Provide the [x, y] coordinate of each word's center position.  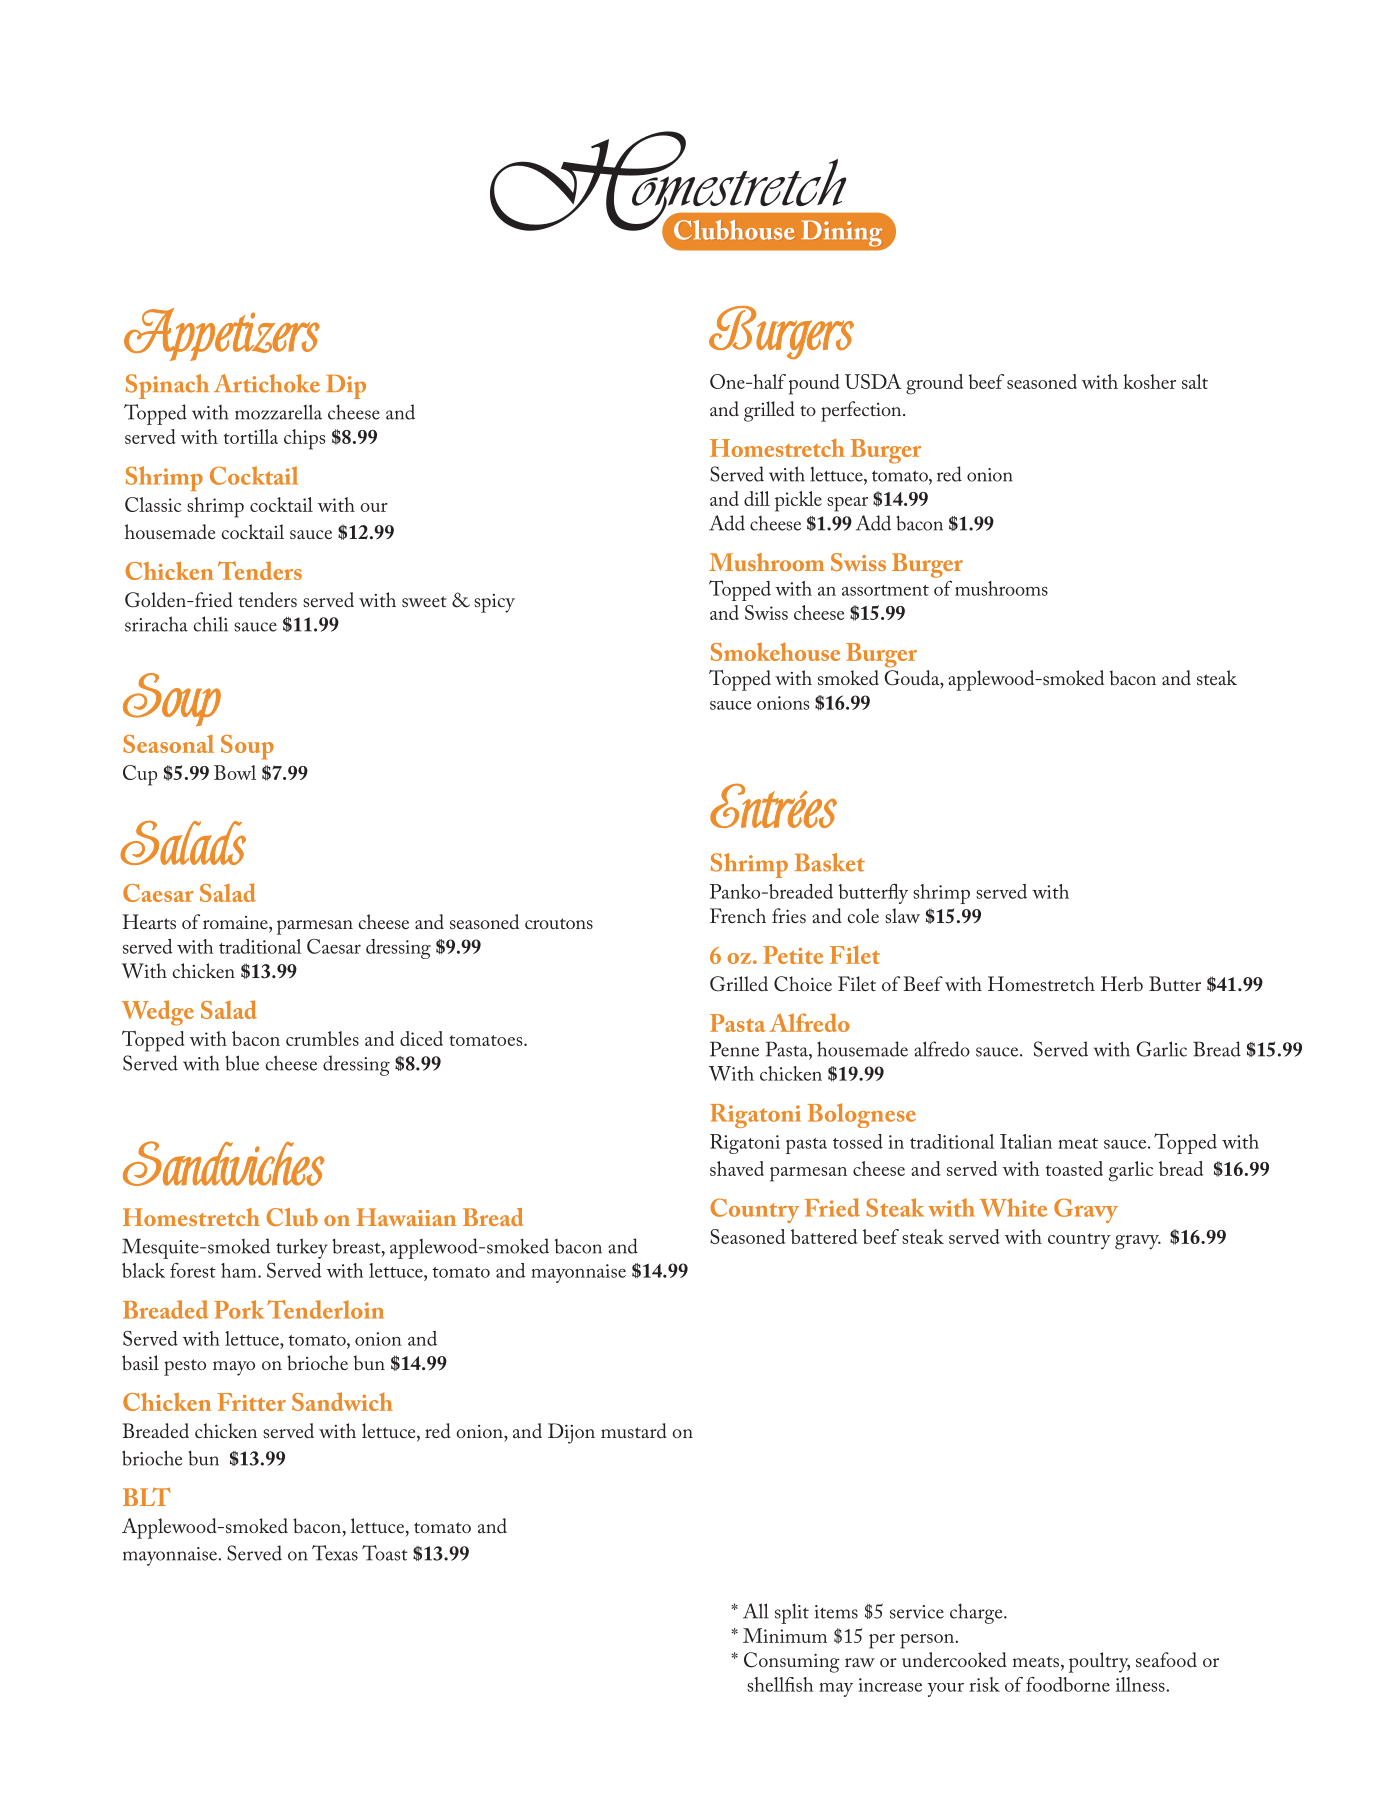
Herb [1122, 983]
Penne [734, 1049]
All [756, 1611]
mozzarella [278, 412]
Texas [335, 1553]
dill [757, 498]
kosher [1149, 381]
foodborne [1068, 1684]
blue [242, 1063]
